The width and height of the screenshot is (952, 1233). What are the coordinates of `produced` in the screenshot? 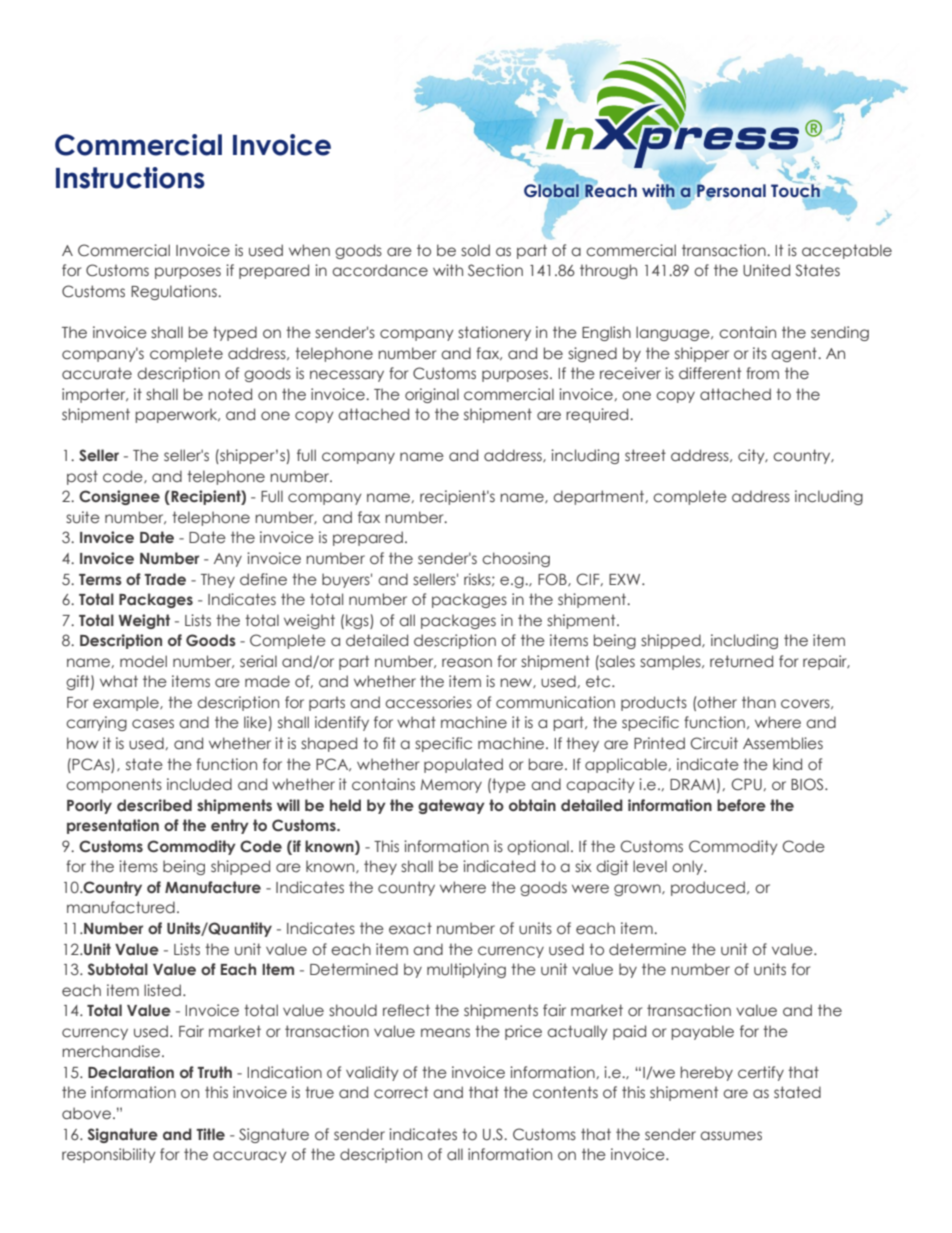 It's located at (708, 888).
